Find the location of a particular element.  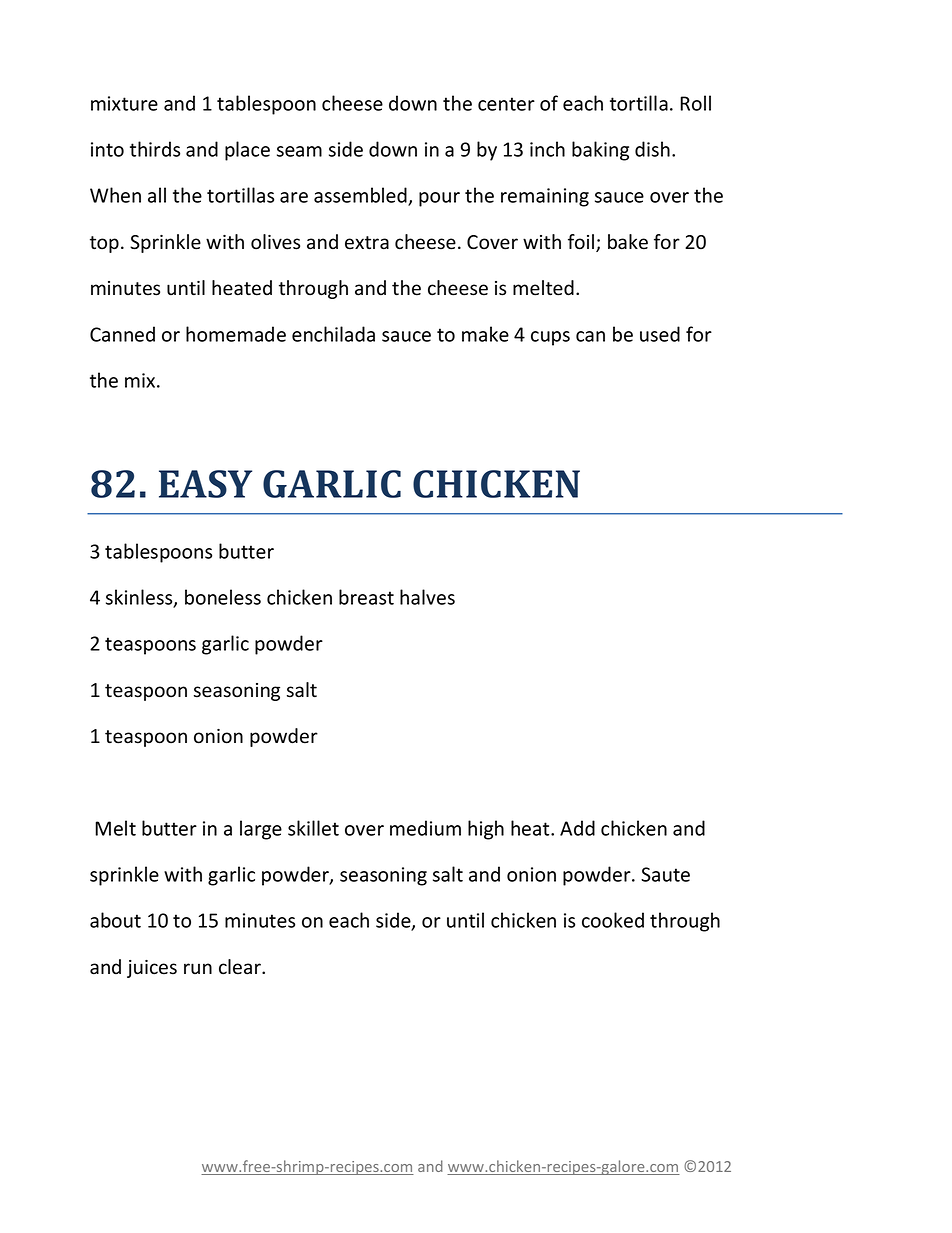

baking is located at coordinates (600, 151).
